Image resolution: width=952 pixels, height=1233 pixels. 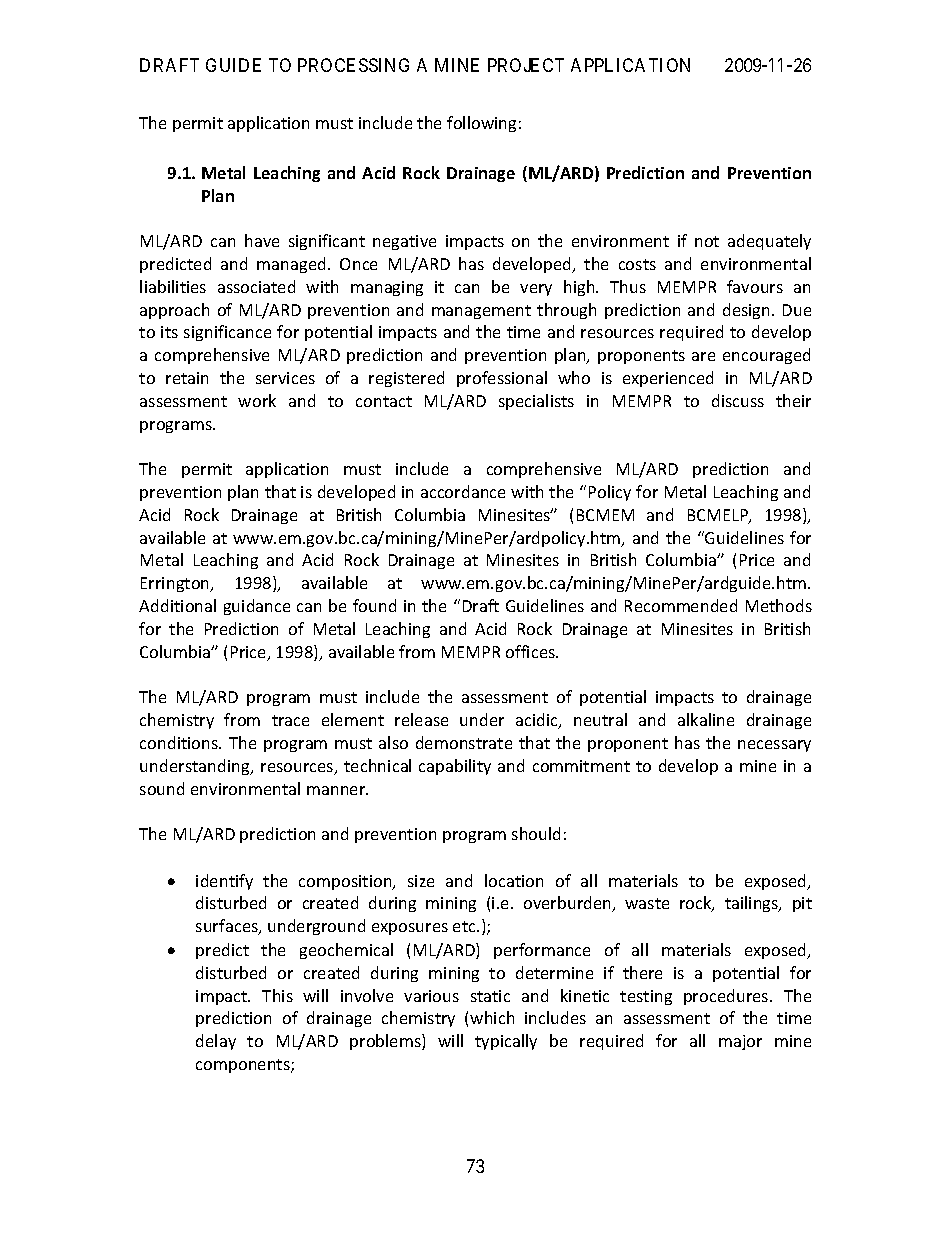 I want to click on not, so click(x=707, y=241).
